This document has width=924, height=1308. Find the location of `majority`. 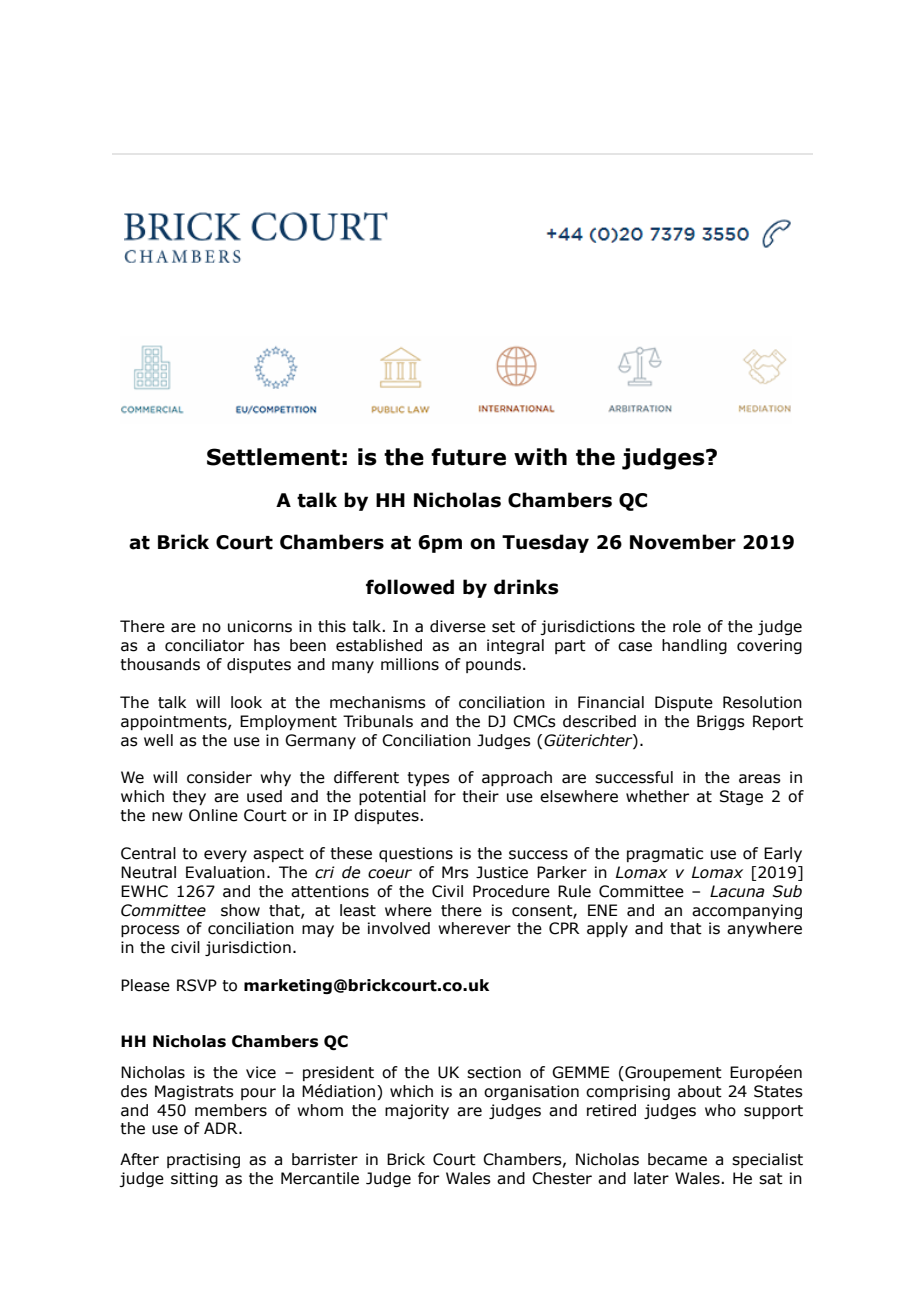

majority is located at coordinates (417, 1111).
